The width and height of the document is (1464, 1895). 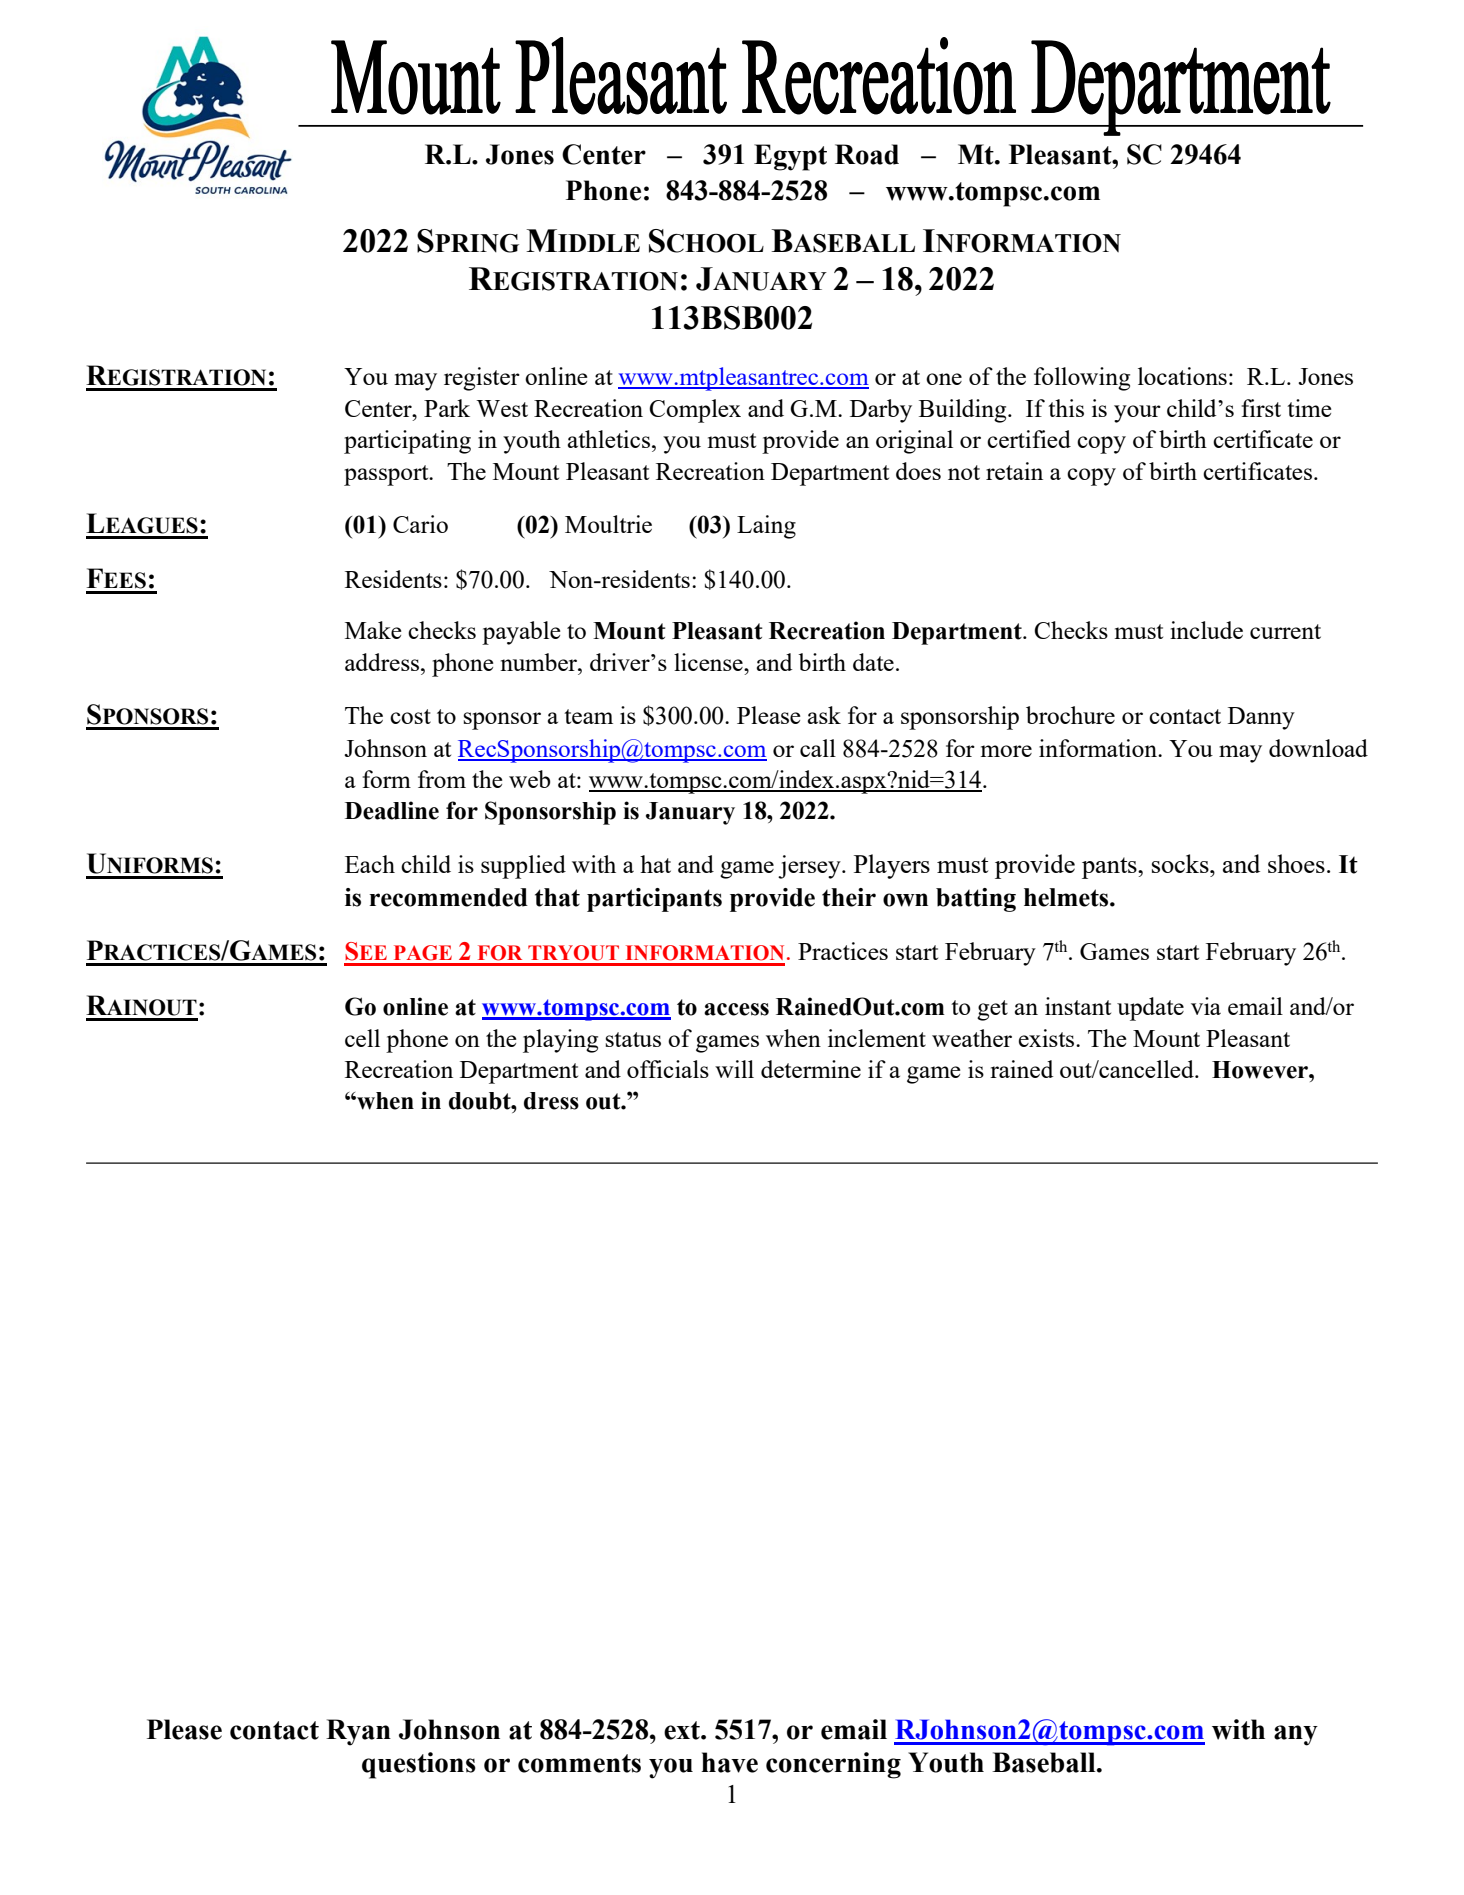 I want to click on questions, so click(x=419, y=1765).
